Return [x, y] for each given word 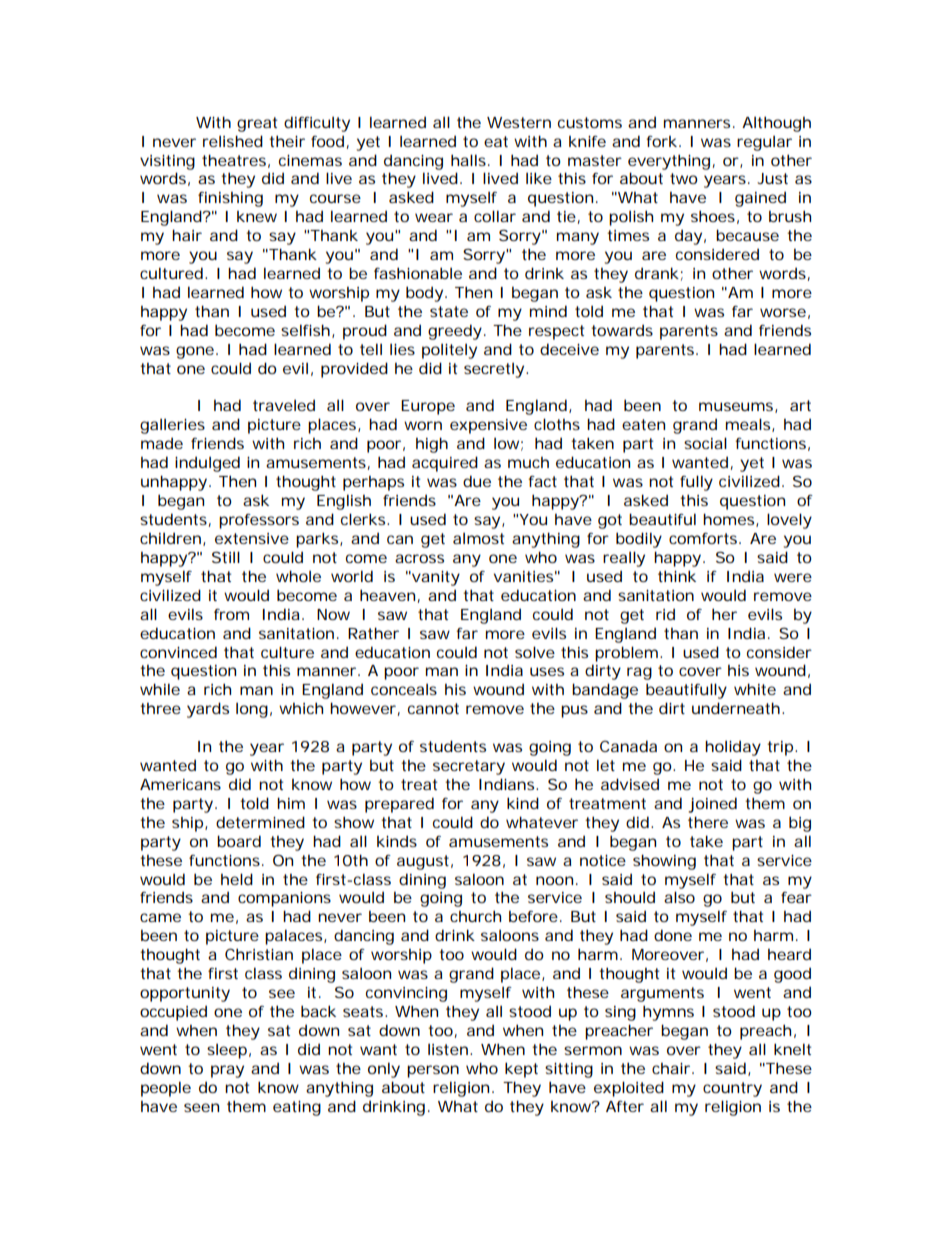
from [231, 614]
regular [764, 143]
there [708, 822]
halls [468, 160]
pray [227, 1071]
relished [233, 141]
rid [665, 614]
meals [749, 425]
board [239, 841]
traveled [284, 405]
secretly [494, 370]
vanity [435, 578]
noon [554, 880]
